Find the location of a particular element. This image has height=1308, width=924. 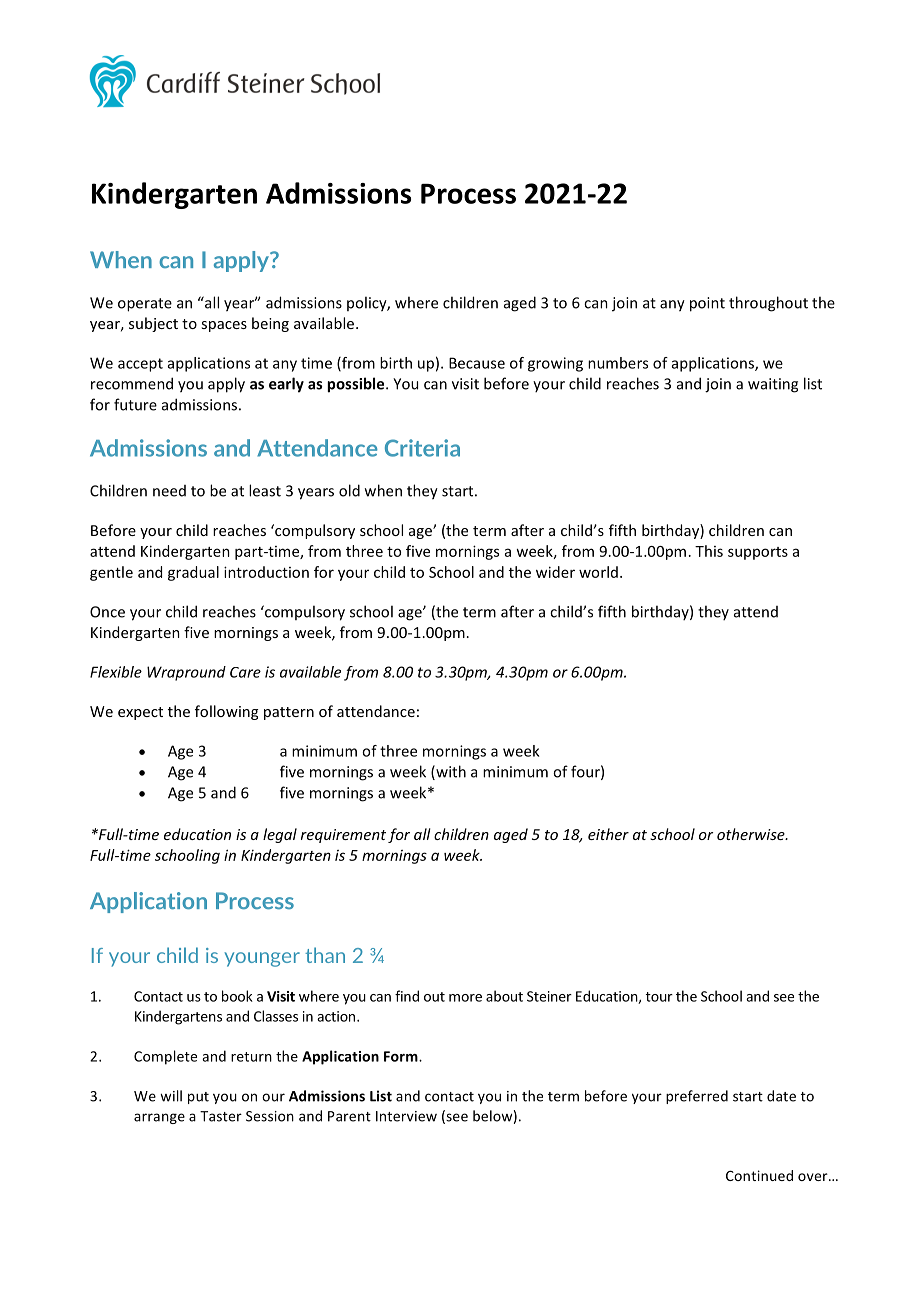

otherwise is located at coordinates (752, 834).
